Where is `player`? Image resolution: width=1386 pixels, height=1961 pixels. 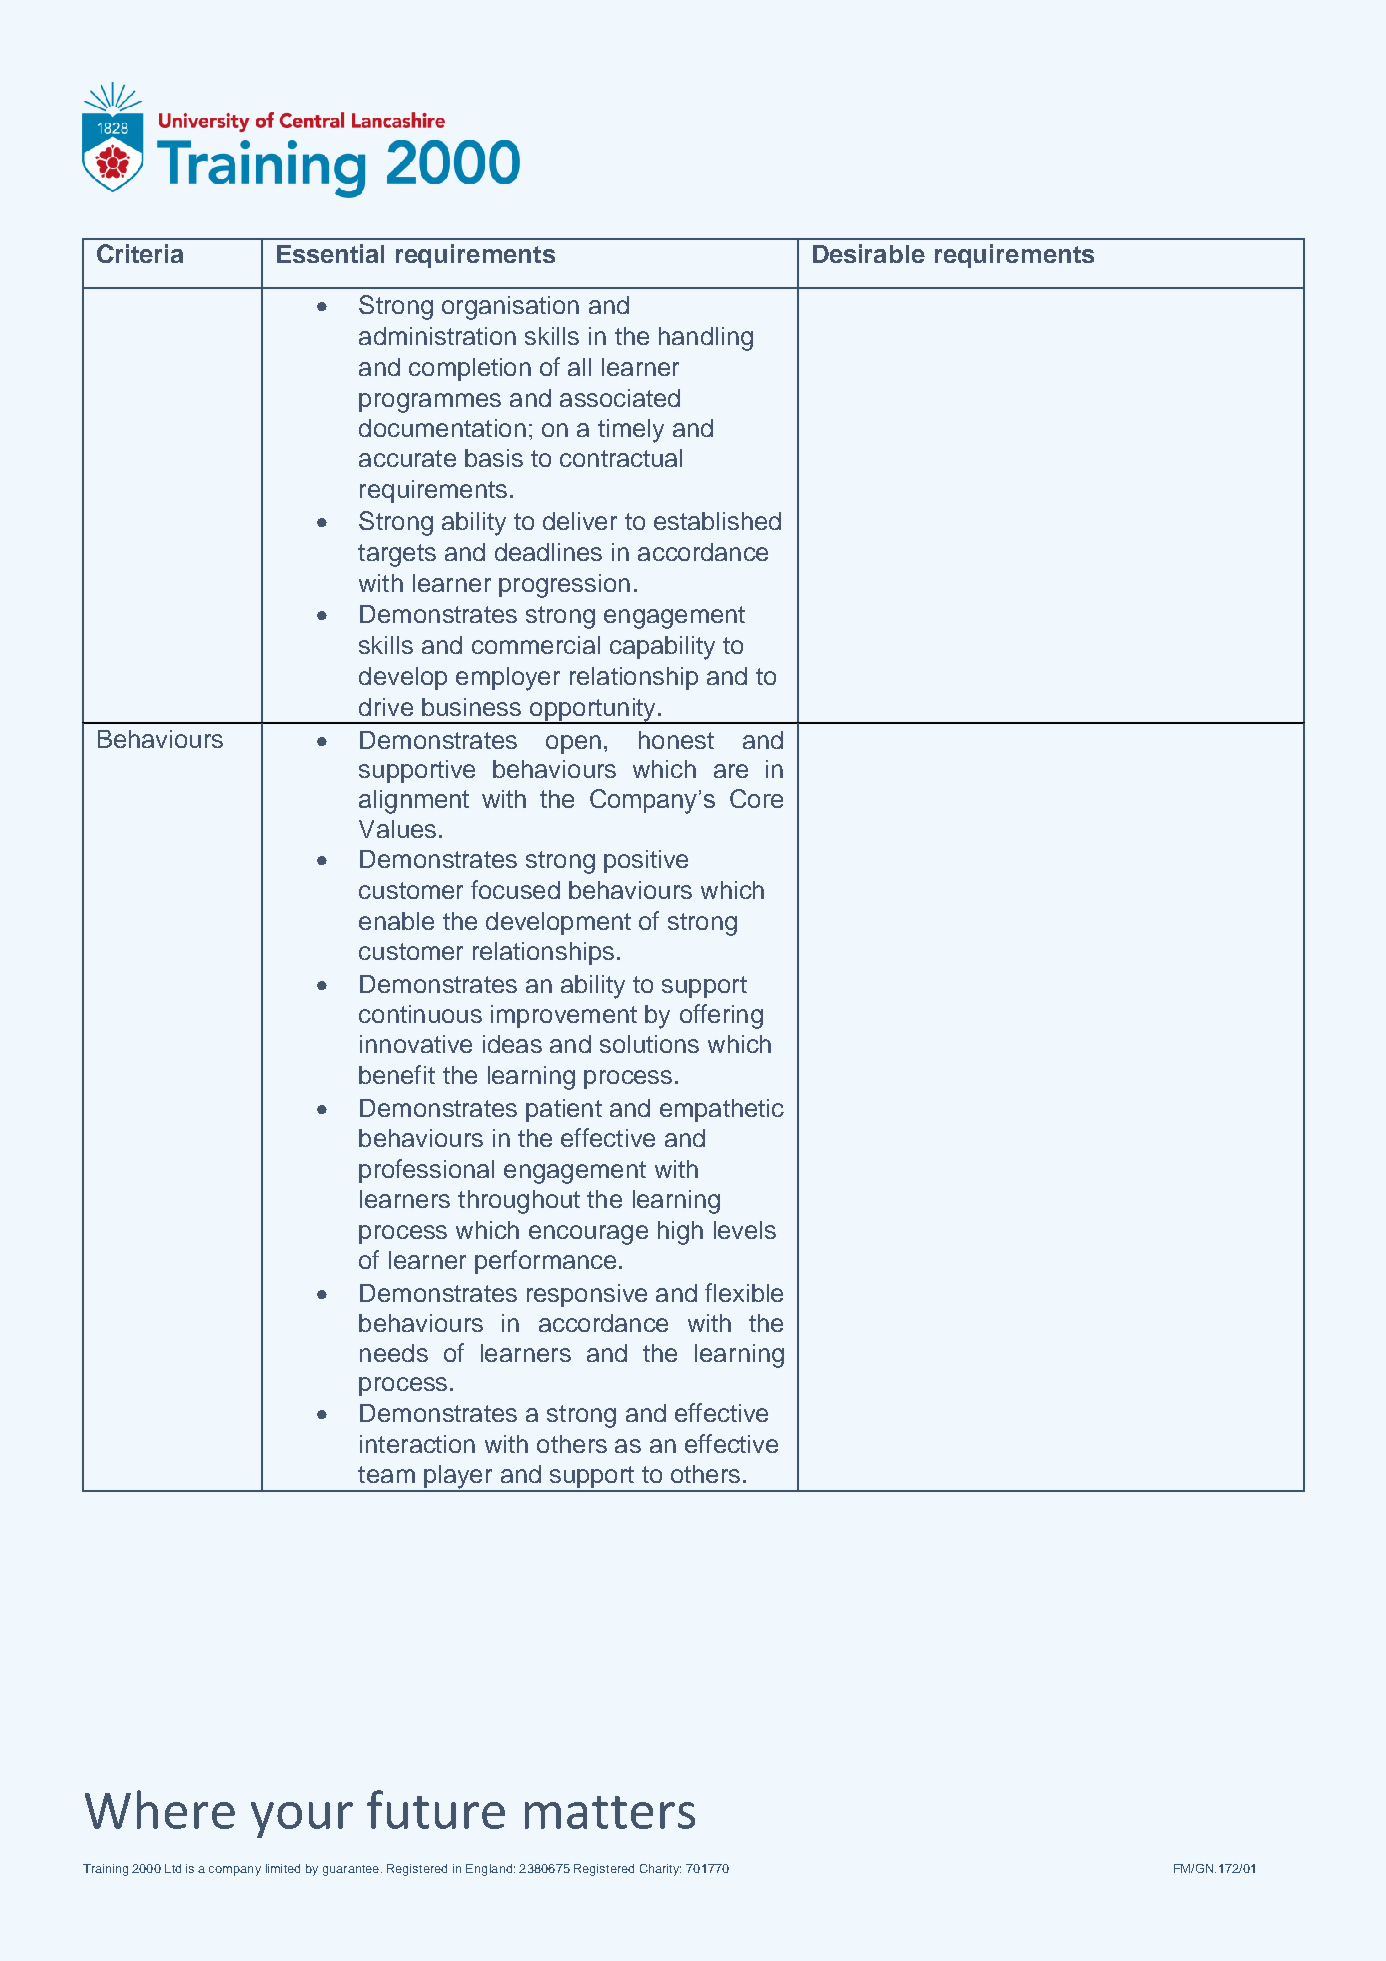 player is located at coordinates (458, 1478).
